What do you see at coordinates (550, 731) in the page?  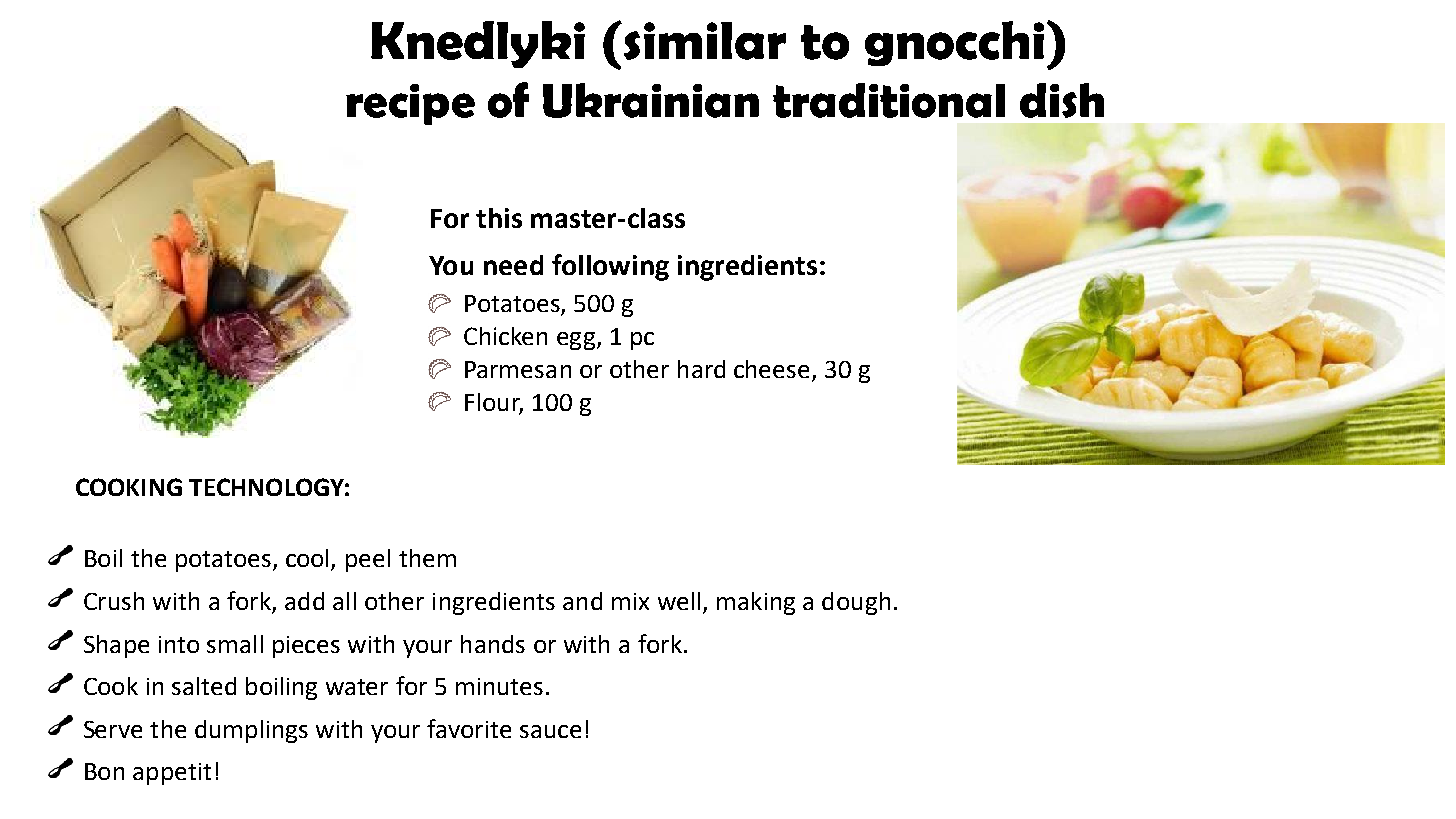 I see `sauce` at bounding box center [550, 731].
